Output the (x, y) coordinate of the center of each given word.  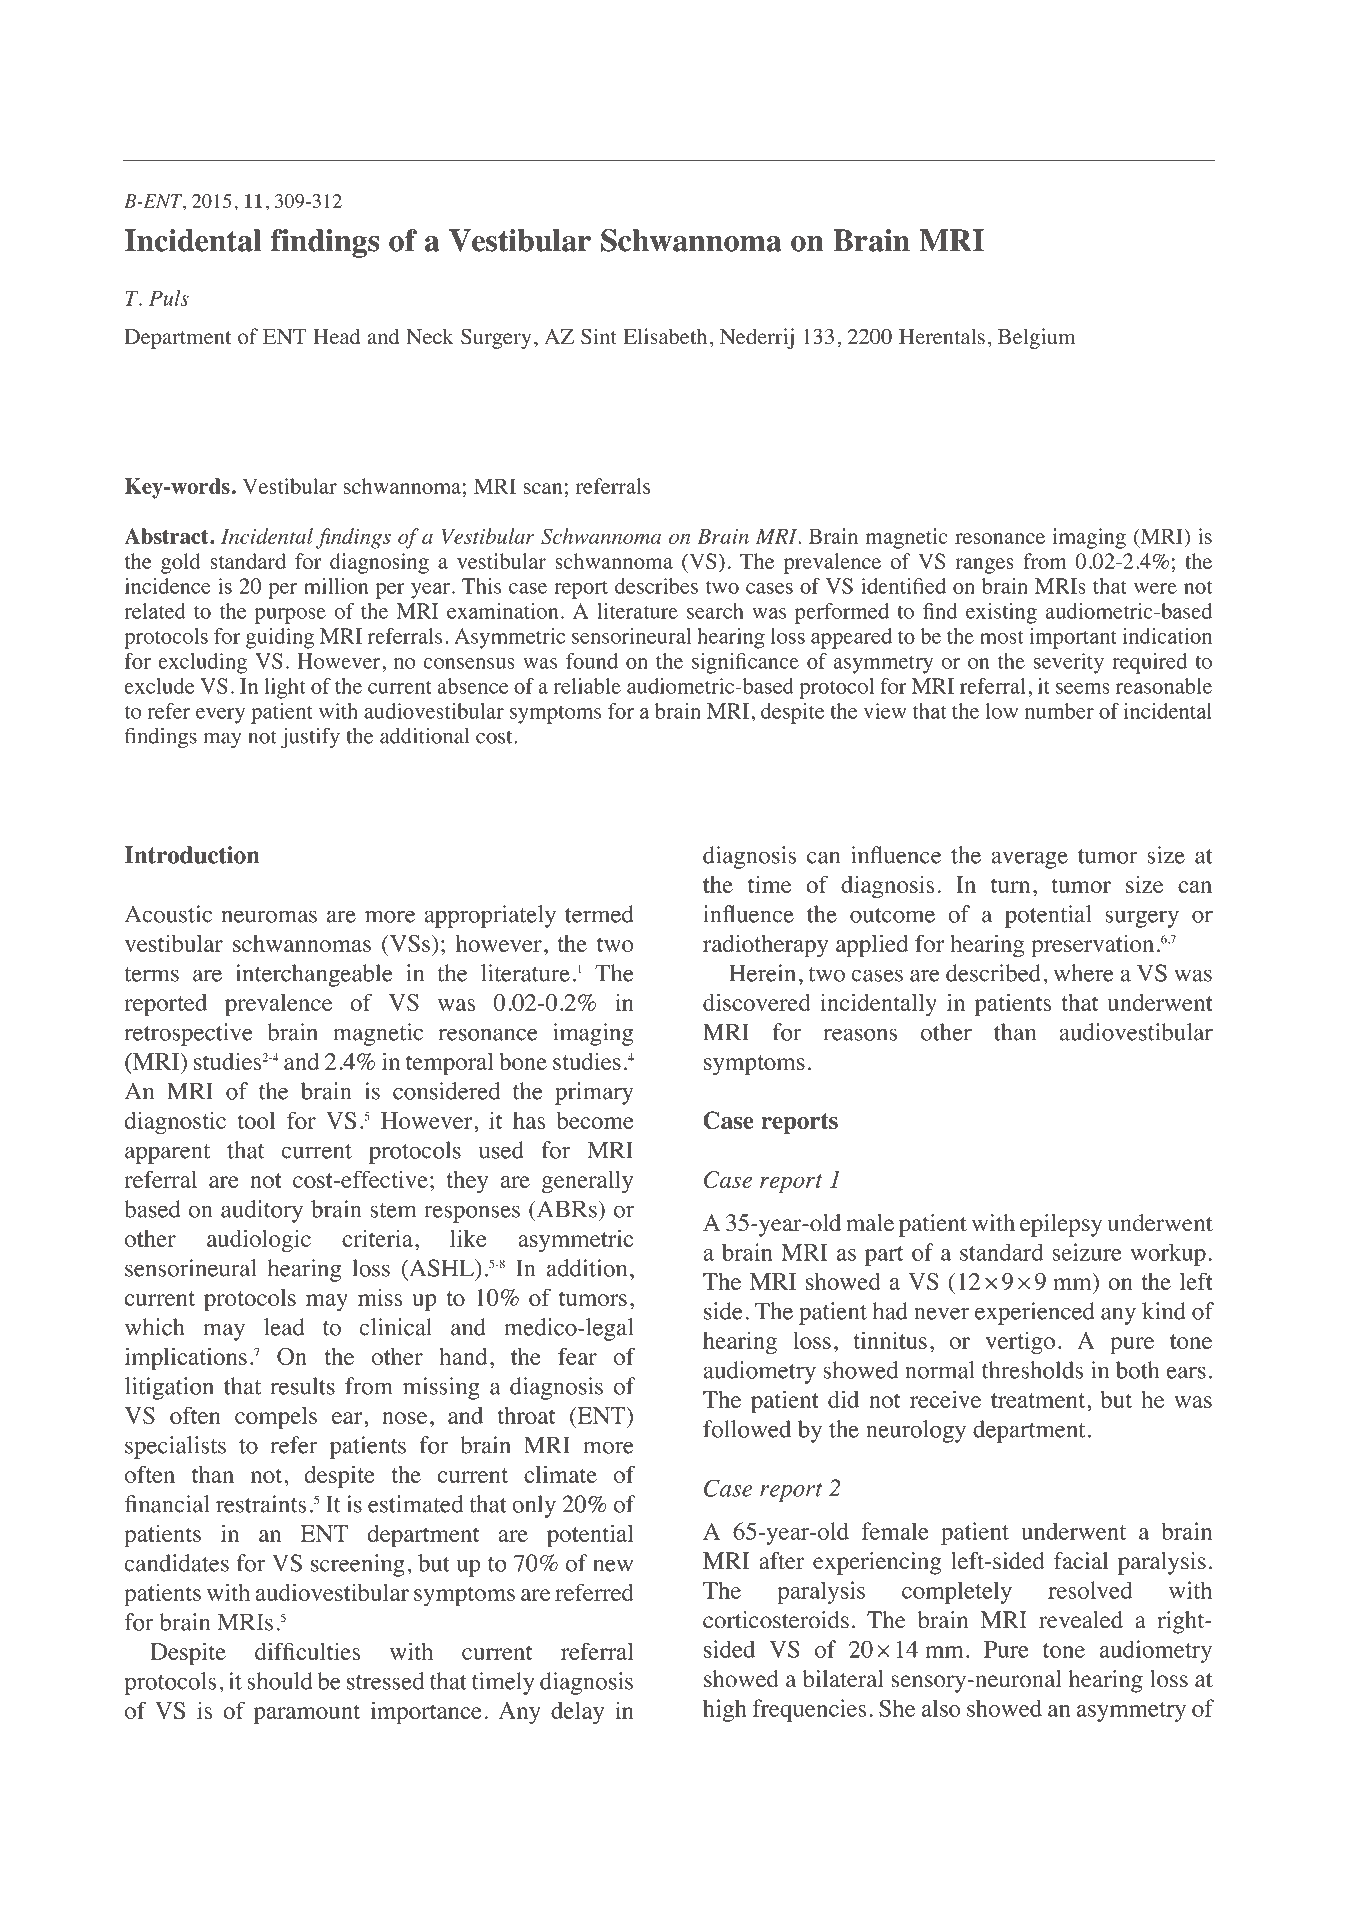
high (725, 1710)
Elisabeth (665, 336)
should (280, 1681)
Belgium (1036, 338)
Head (336, 336)
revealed (1081, 1620)
